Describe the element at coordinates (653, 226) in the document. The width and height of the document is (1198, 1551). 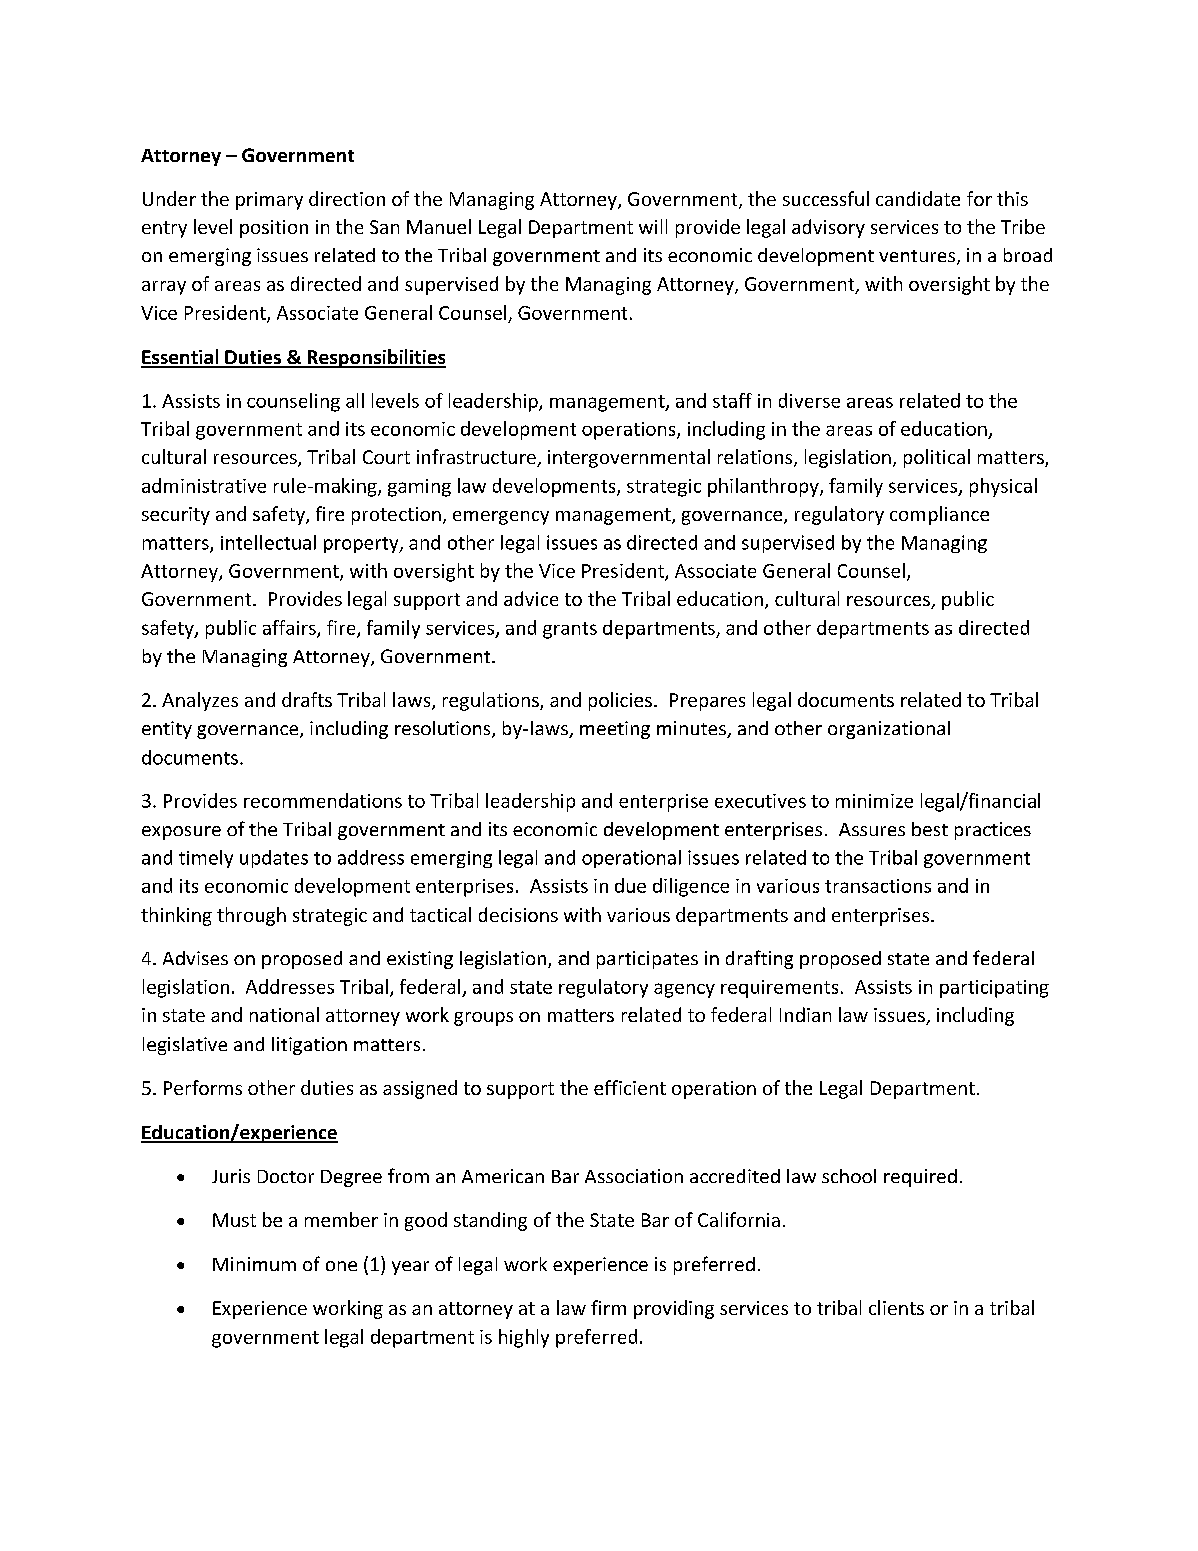
I see `will` at that location.
